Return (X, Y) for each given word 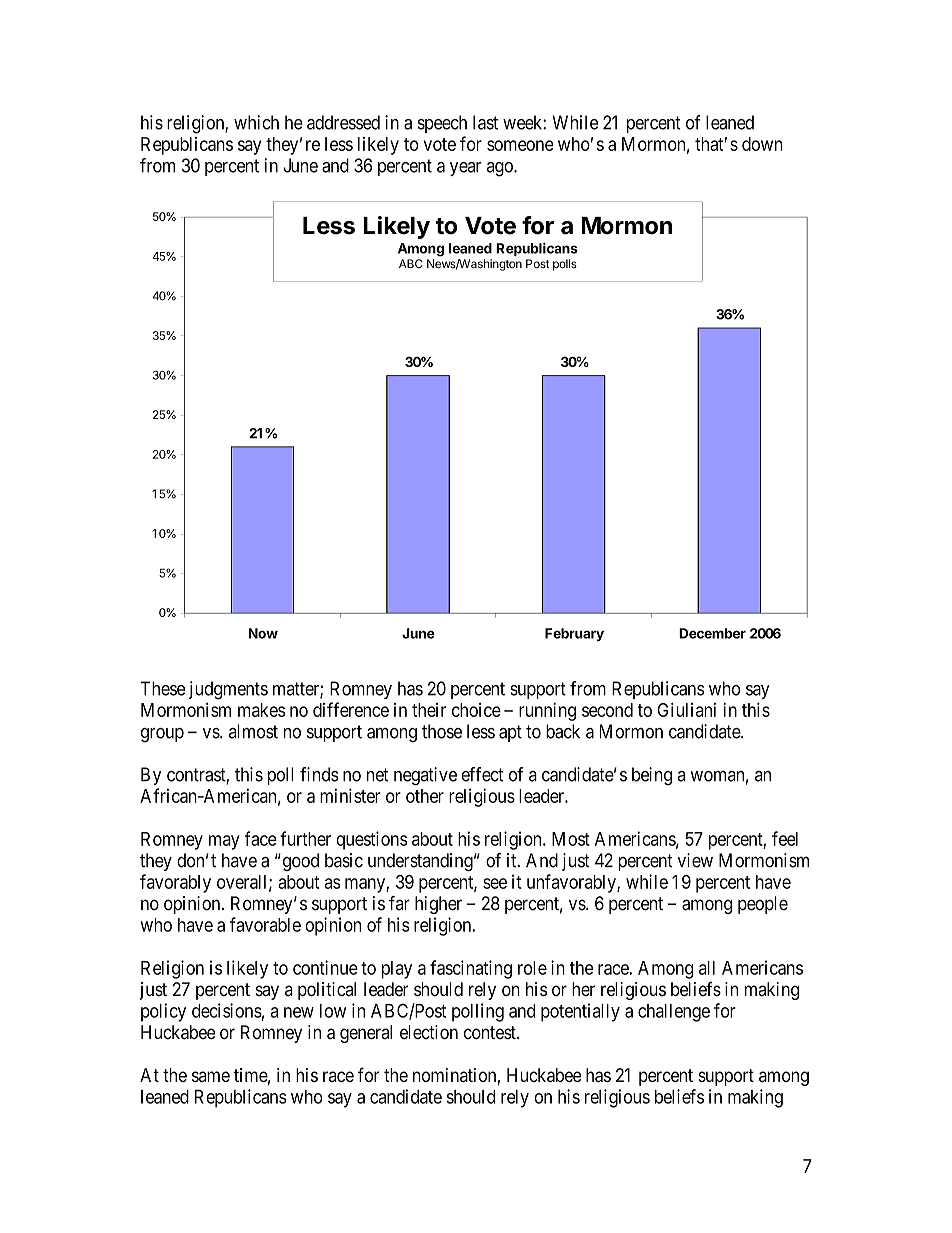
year (465, 169)
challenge (674, 1013)
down (762, 144)
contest (491, 1033)
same (211, 1076)
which (256, 122)
